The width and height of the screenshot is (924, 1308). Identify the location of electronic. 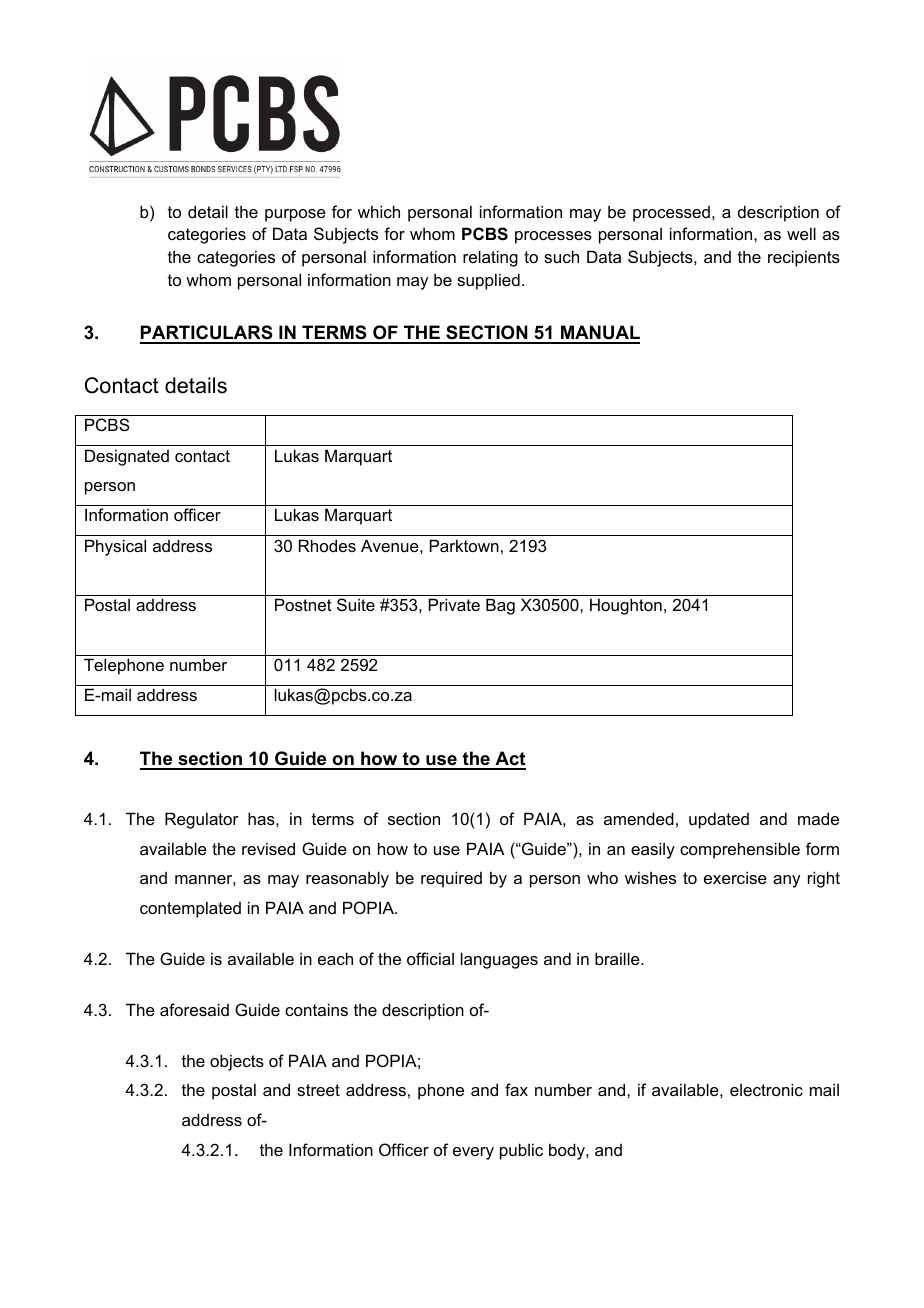
(766, 1089).
